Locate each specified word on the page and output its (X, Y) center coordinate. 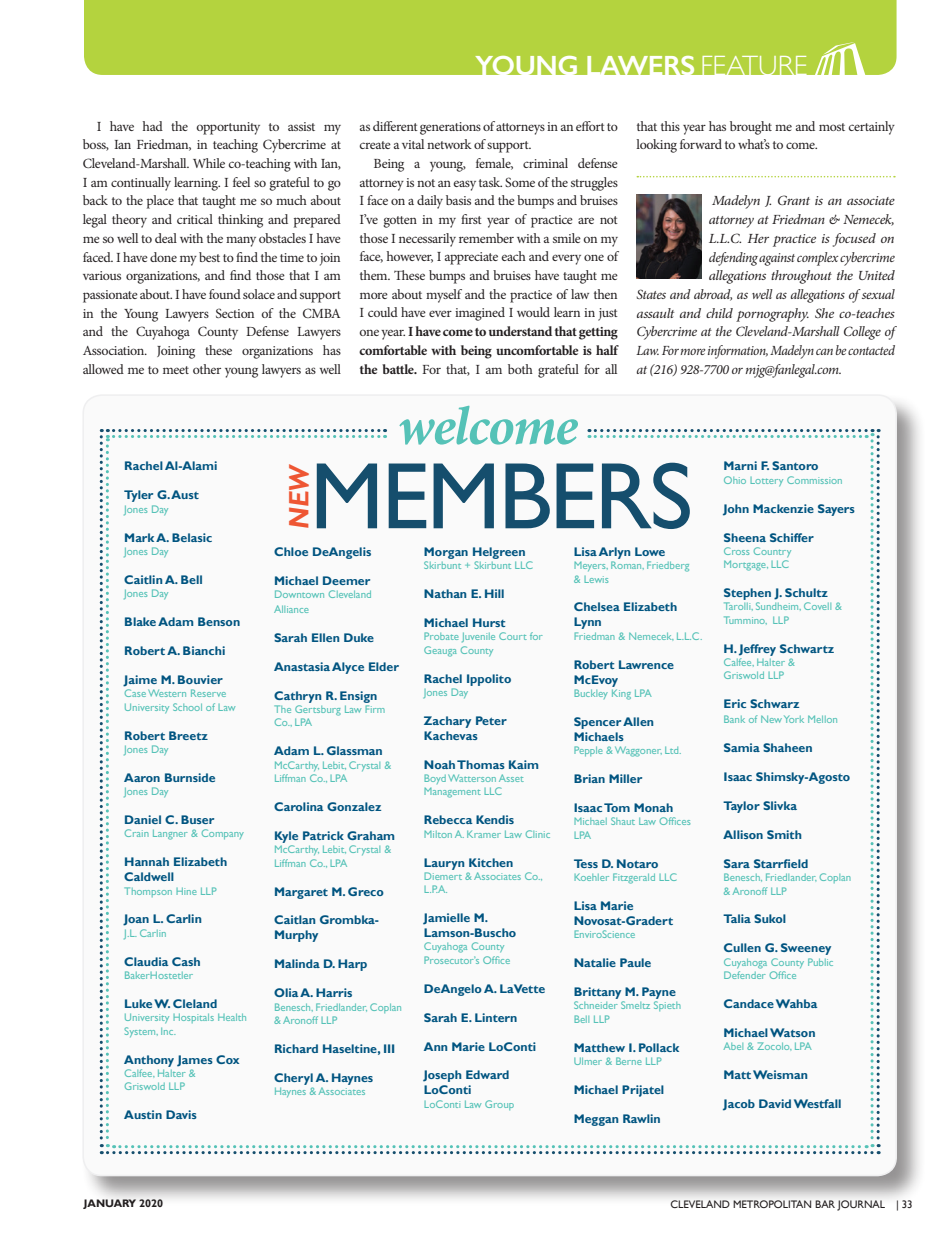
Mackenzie (783, 508)
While (209, 163)
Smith (784, 834)
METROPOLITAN (772, 1204)
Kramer (484, 834)
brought (751, 128)
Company (223, 834)
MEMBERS (503, 495)
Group (499, 1105)
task (490, 182)
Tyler (138, 496)
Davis (181, 1114)
